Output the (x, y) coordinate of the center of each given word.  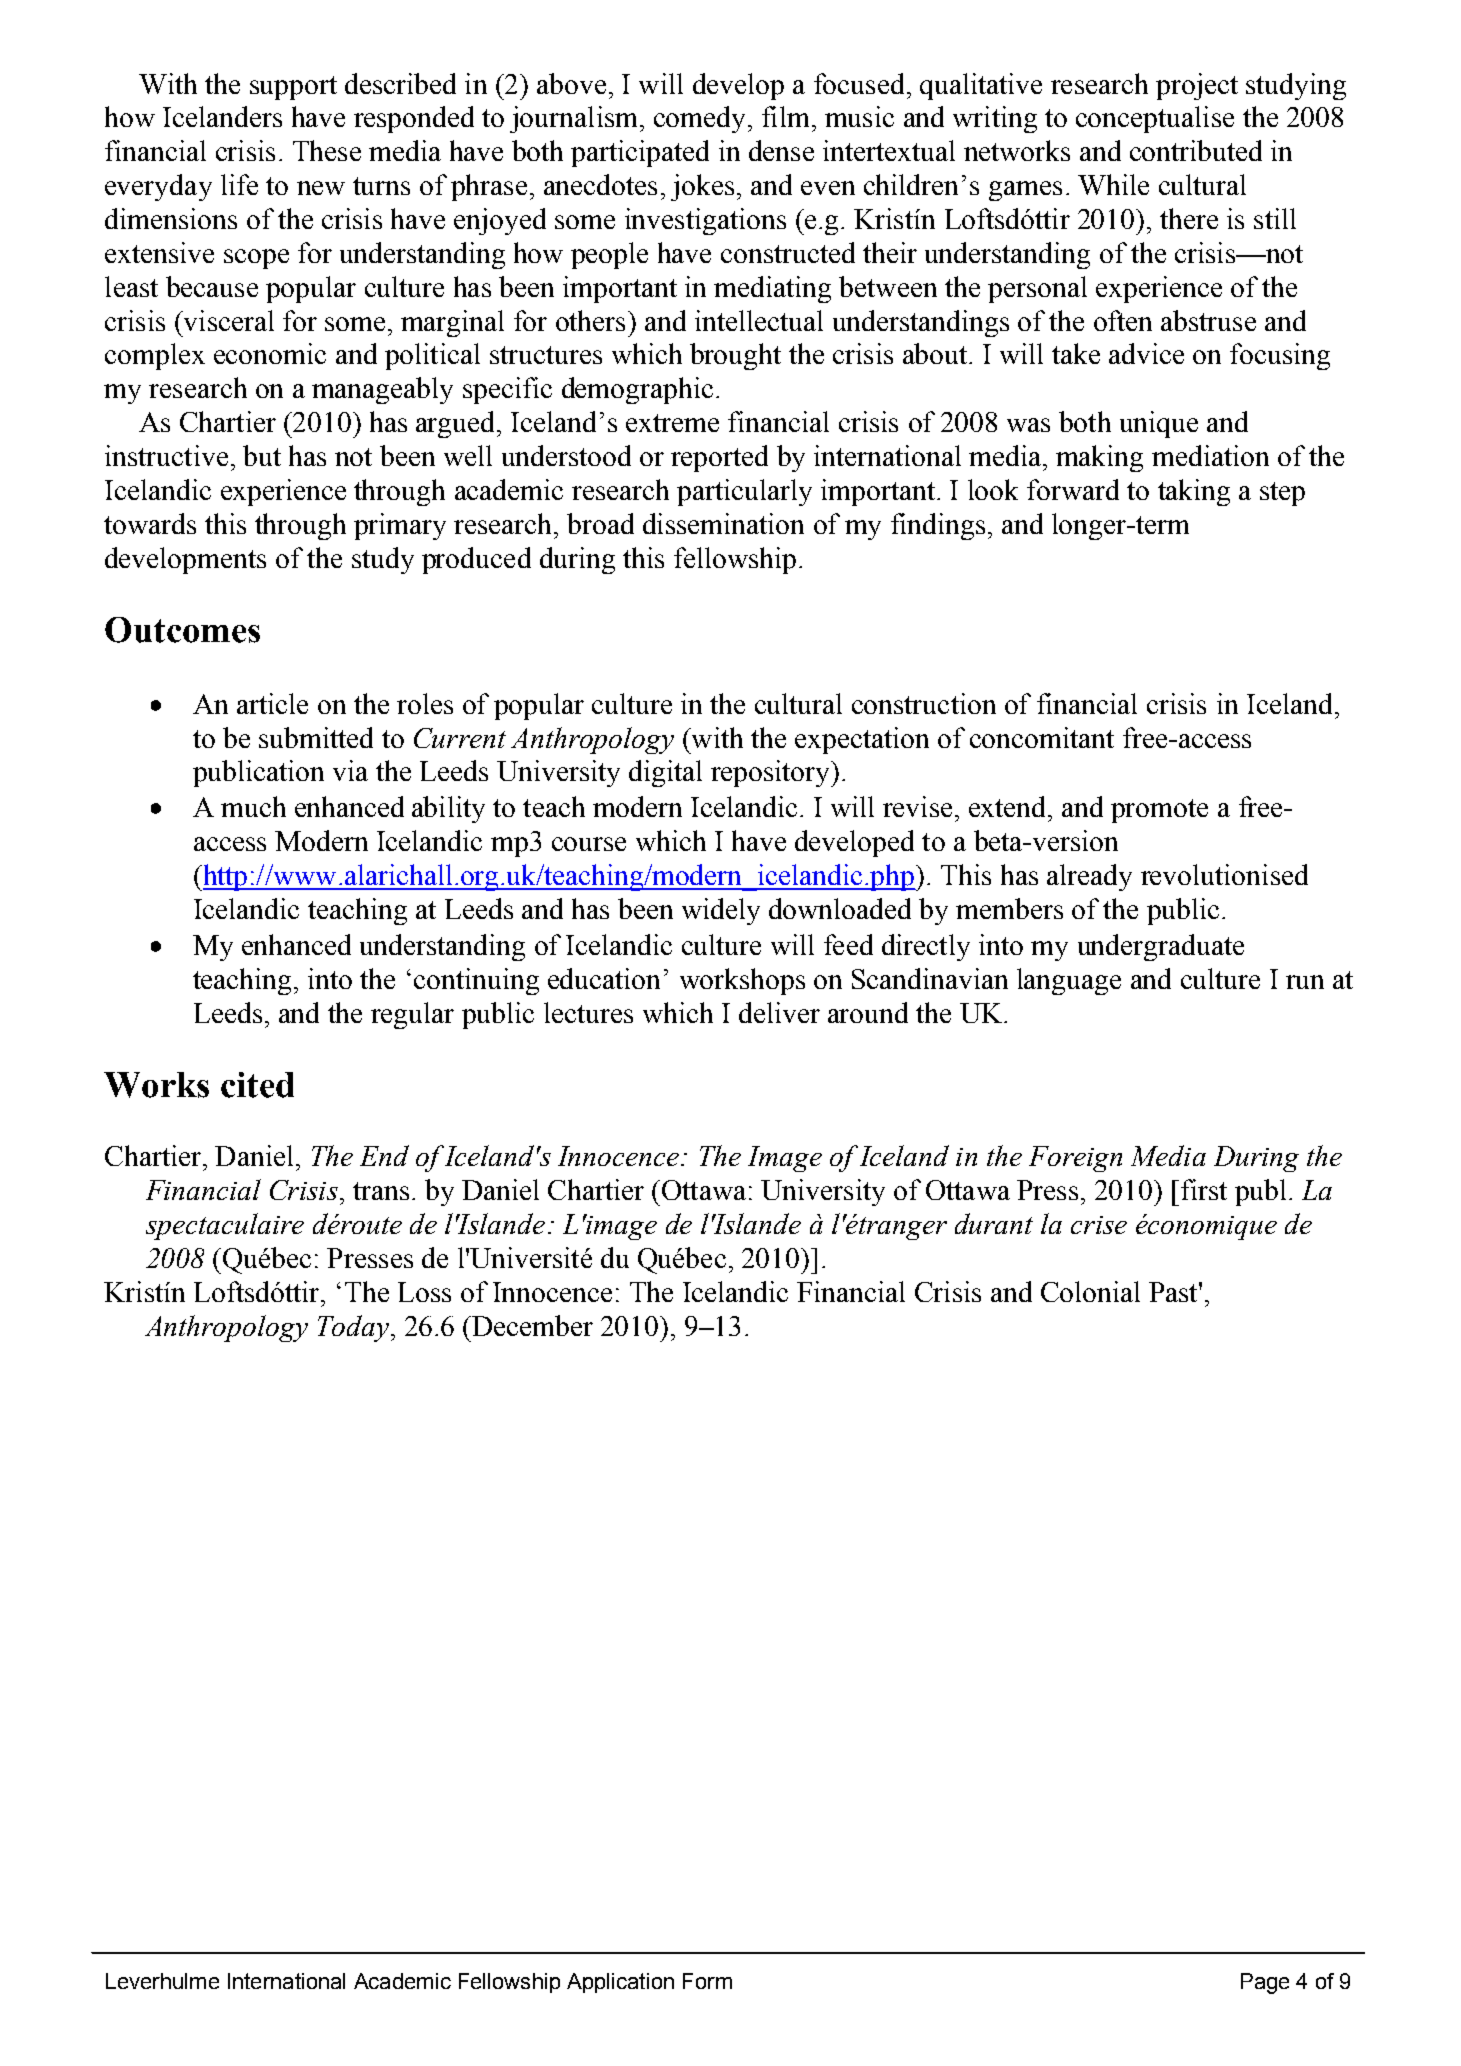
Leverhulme (162, 1981)
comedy (699, 119)
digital (665, 773)
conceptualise (1155, 119)
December (531, 1325)
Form (707, 1981)
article (272, 703)
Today (353, 1328)
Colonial (1090, 1291)
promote (1159, 811)
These (327, 150)
